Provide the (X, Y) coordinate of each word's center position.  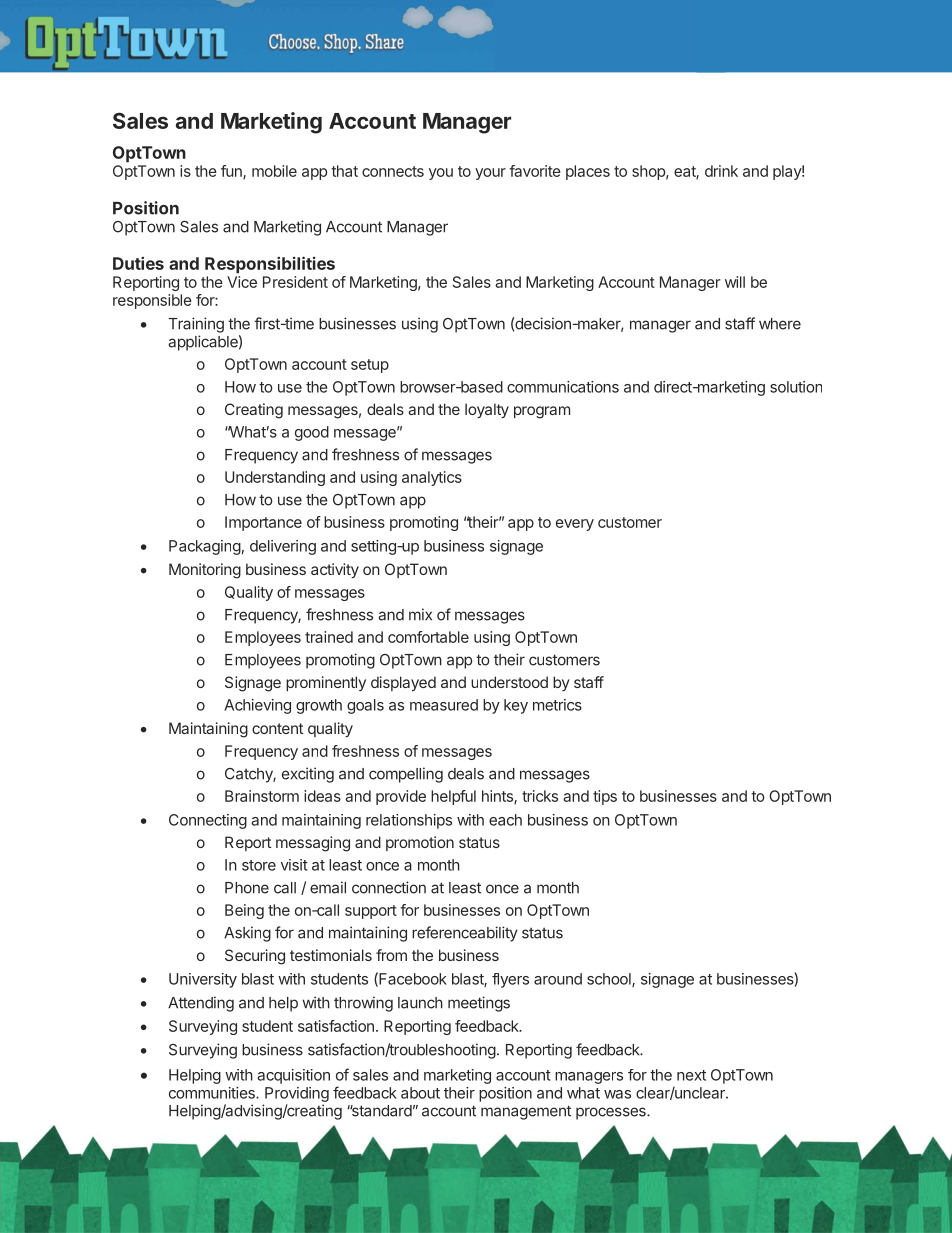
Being (244, 911)
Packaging (205, 547)
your (490, 174)
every (575, 525)
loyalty (487, 410)
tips (605, 797)
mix (420, 614)
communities (213, 1093)
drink (721, 171)
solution (796, 387)
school (610, 980)
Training (196, 325)
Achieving (257, 706)
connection (389, 887)
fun (232, 172)
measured (444, 705)
